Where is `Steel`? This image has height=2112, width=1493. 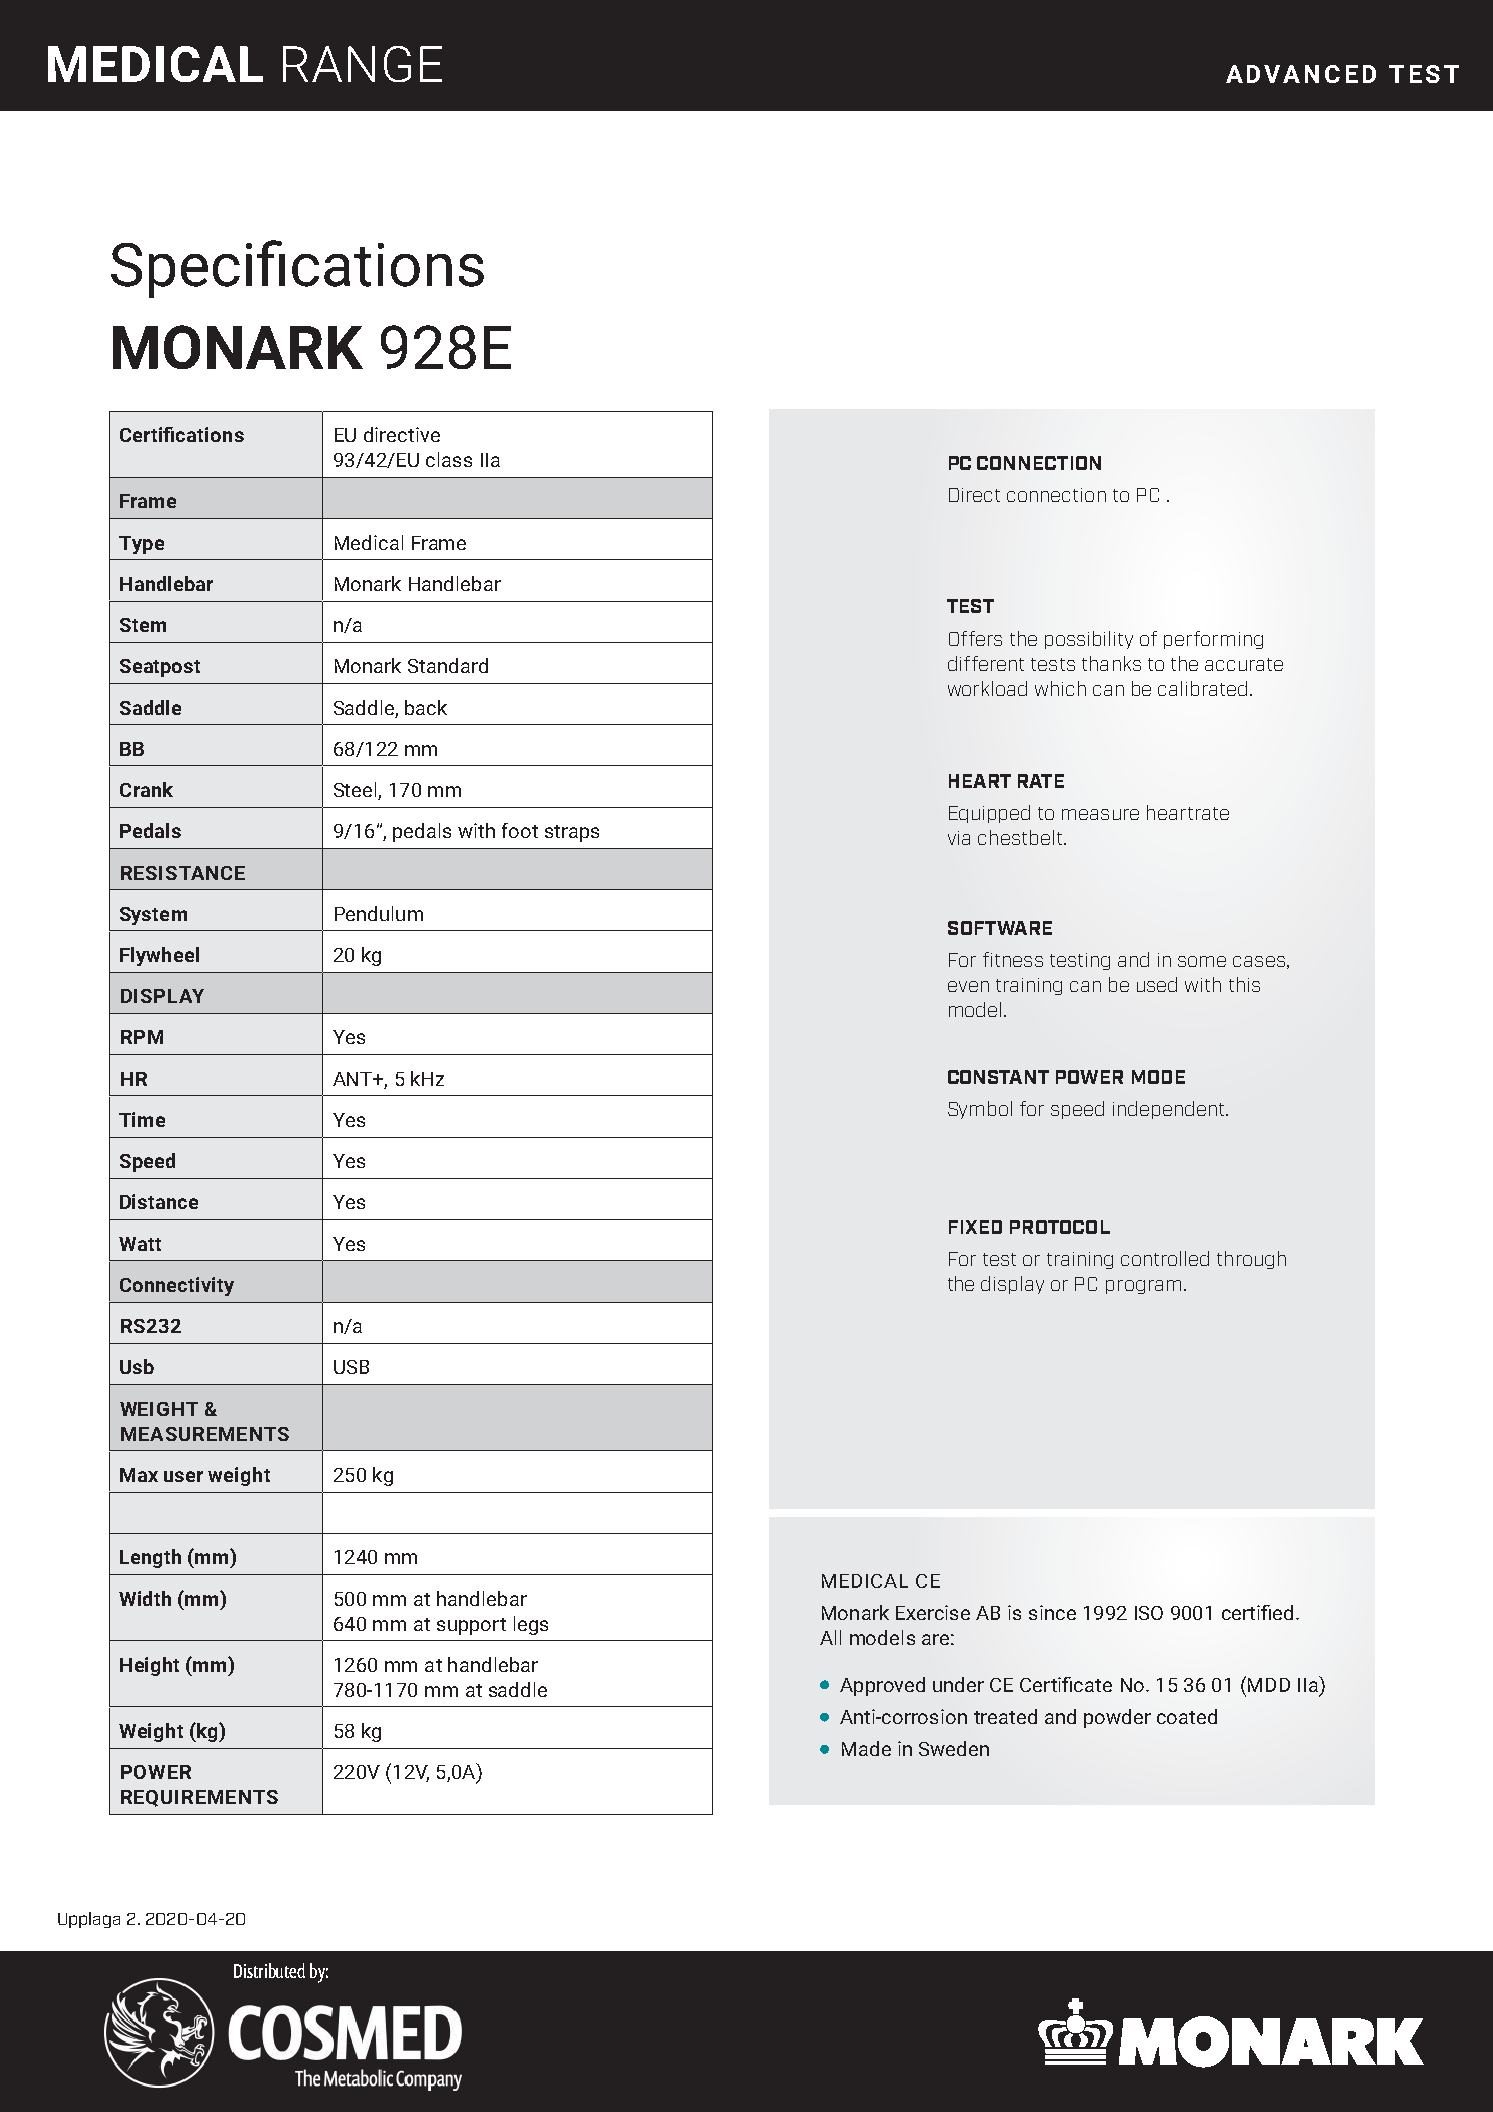 Steel is located at coordinates (356, 791).
